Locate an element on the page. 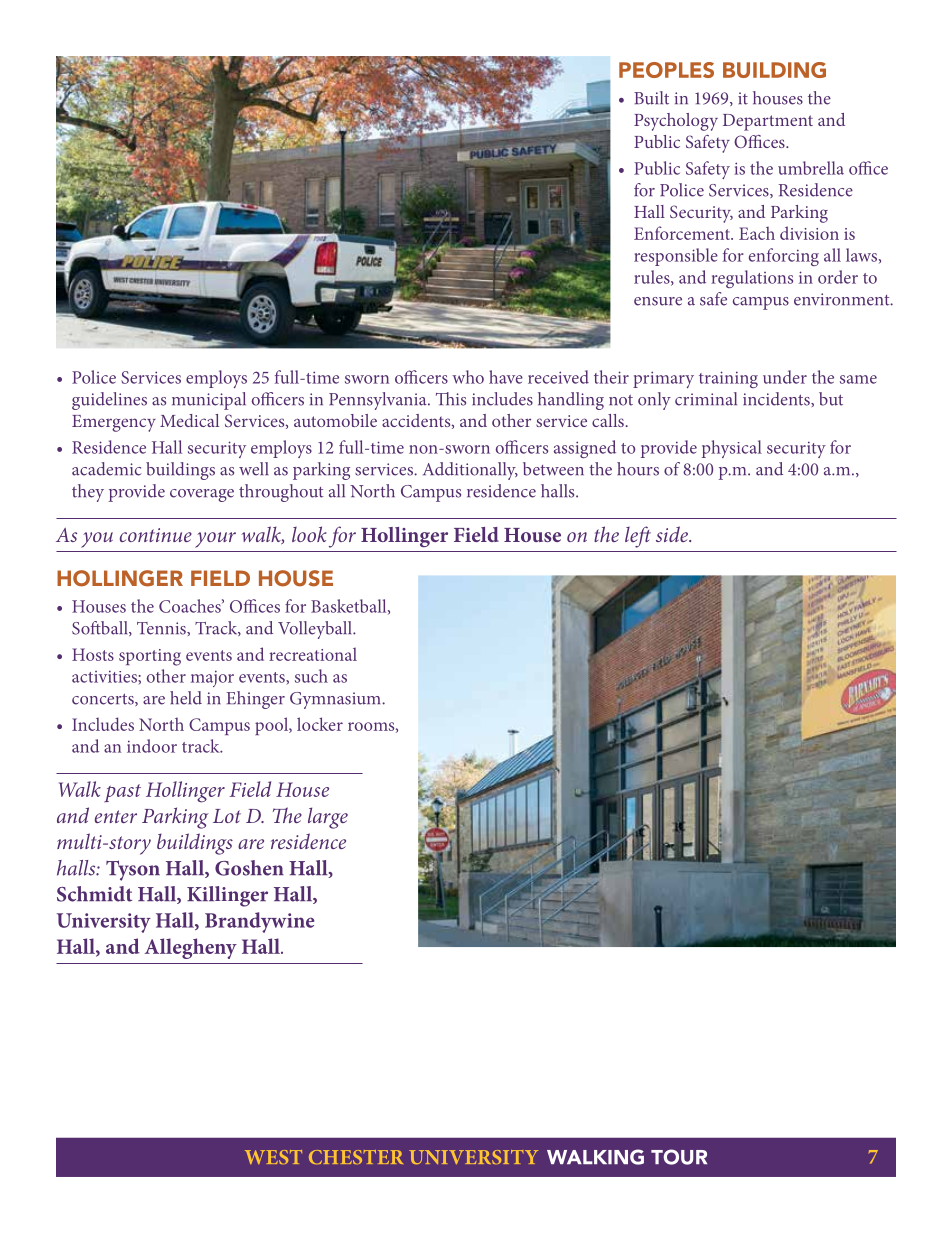  left is located at coordinates (638, 537).
